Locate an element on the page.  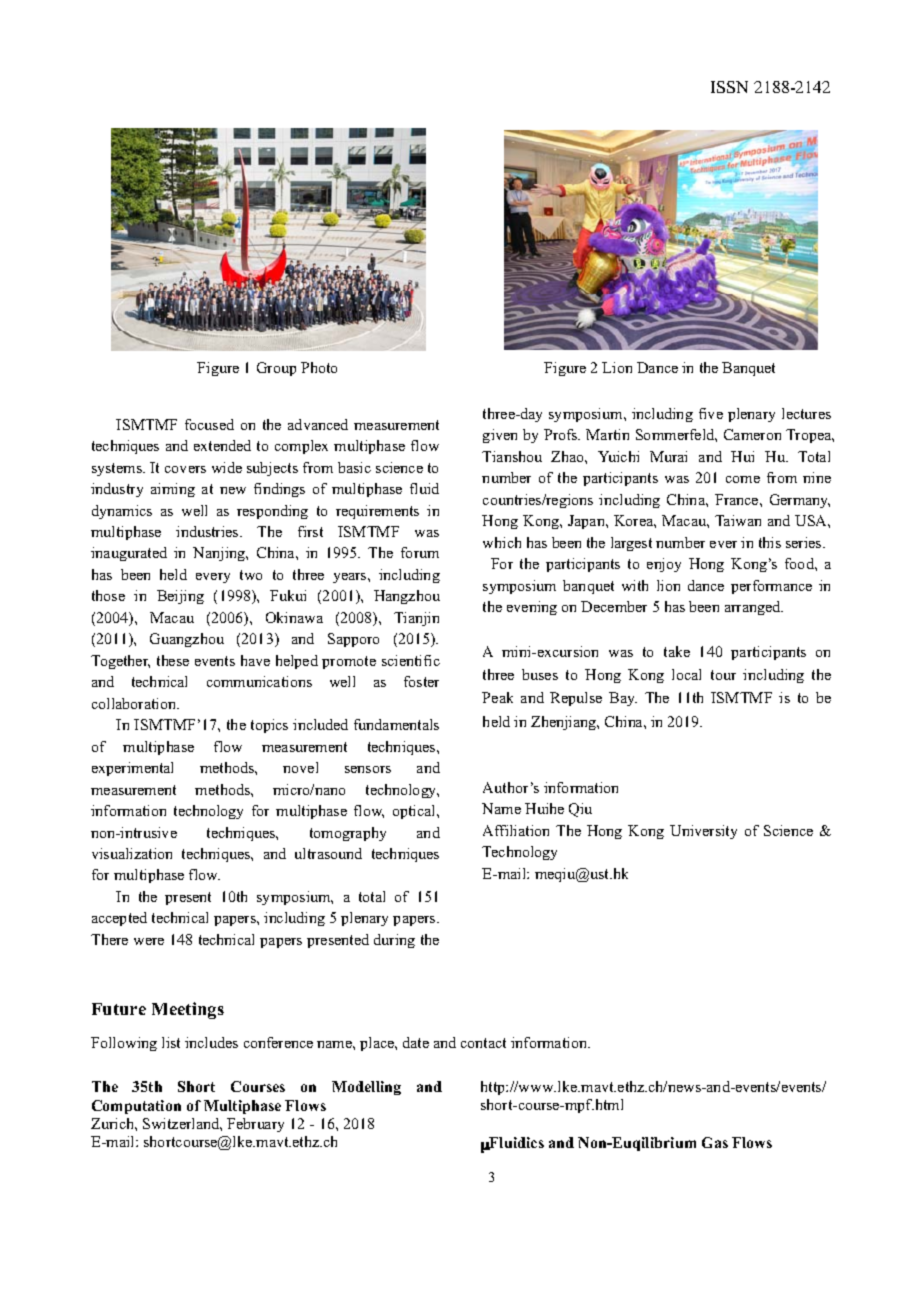
Group is located at coordinates (276, 369).
